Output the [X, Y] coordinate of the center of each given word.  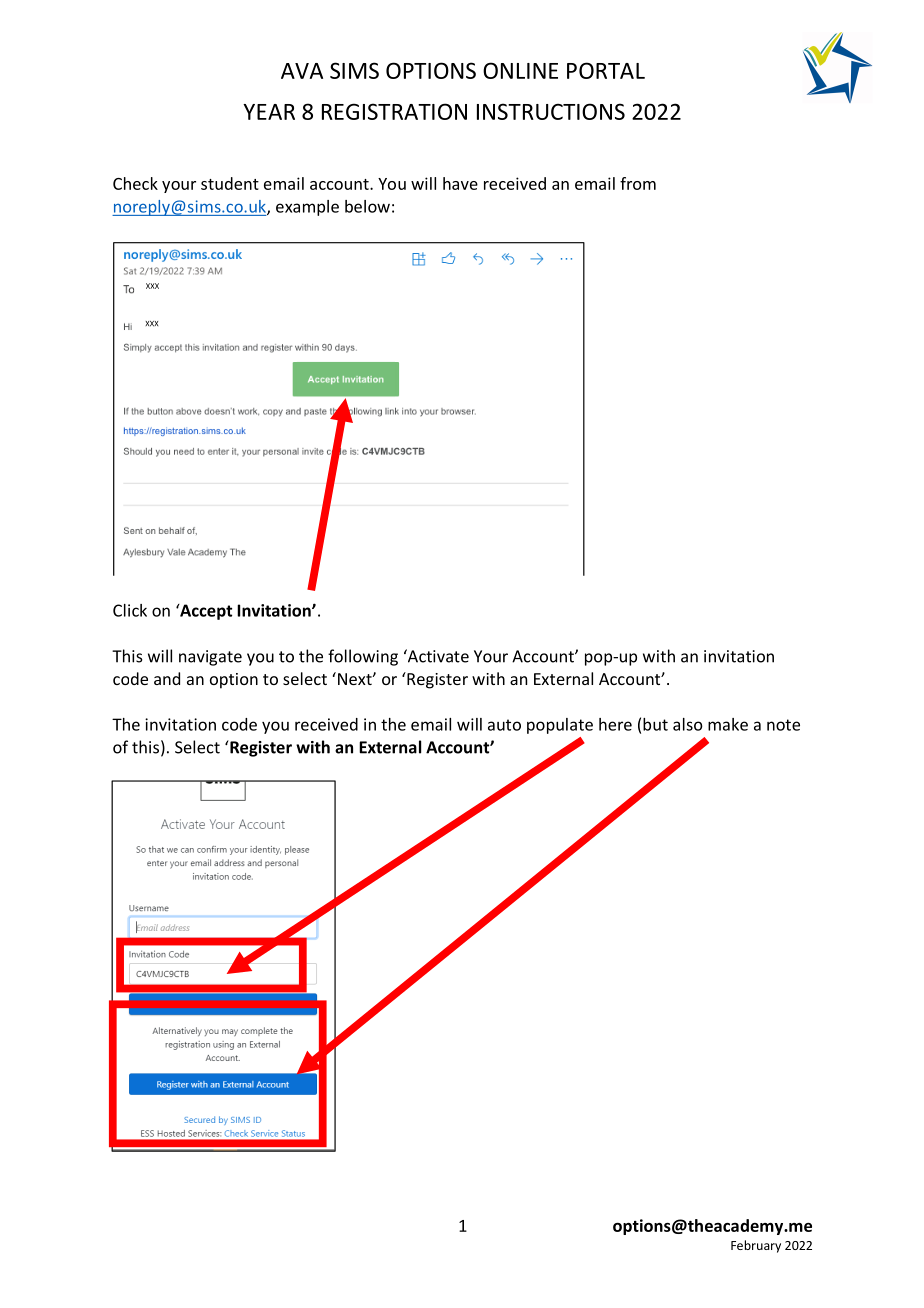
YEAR [269, 112]
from [638, 183]
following [363, 657]
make [728, 724]
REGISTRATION [394, 111]
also [688, 724]
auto [504, 725]
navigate [210, 658]
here [615, 724]
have [460, 183]
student [230, 183]
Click [130, 610]
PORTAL [606, 70]
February [756, 1246]
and [167, 678]
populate [560, 726]
